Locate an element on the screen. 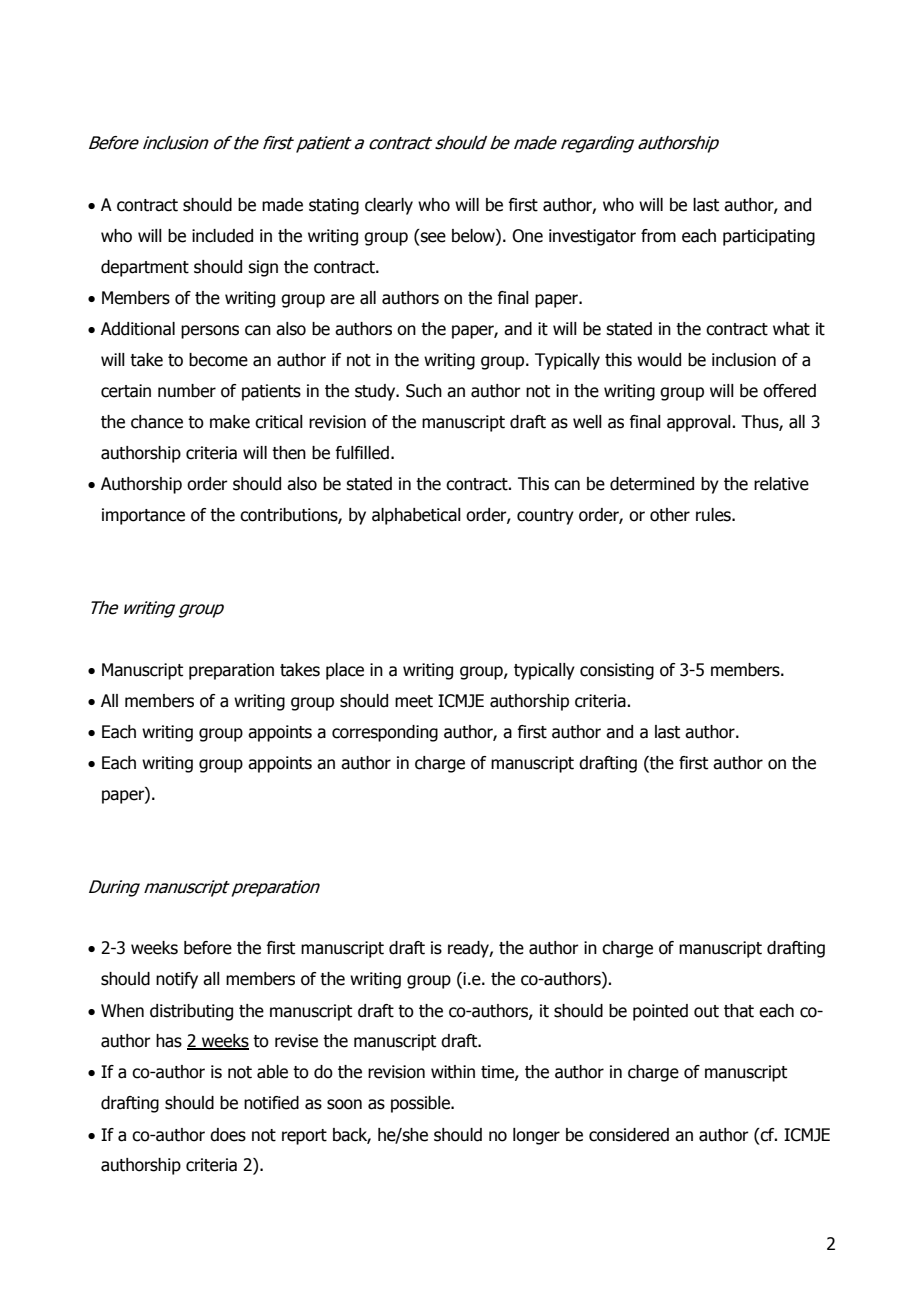 This screenshot has width=924, height=1308. included is located at coordinates (222, 236).
